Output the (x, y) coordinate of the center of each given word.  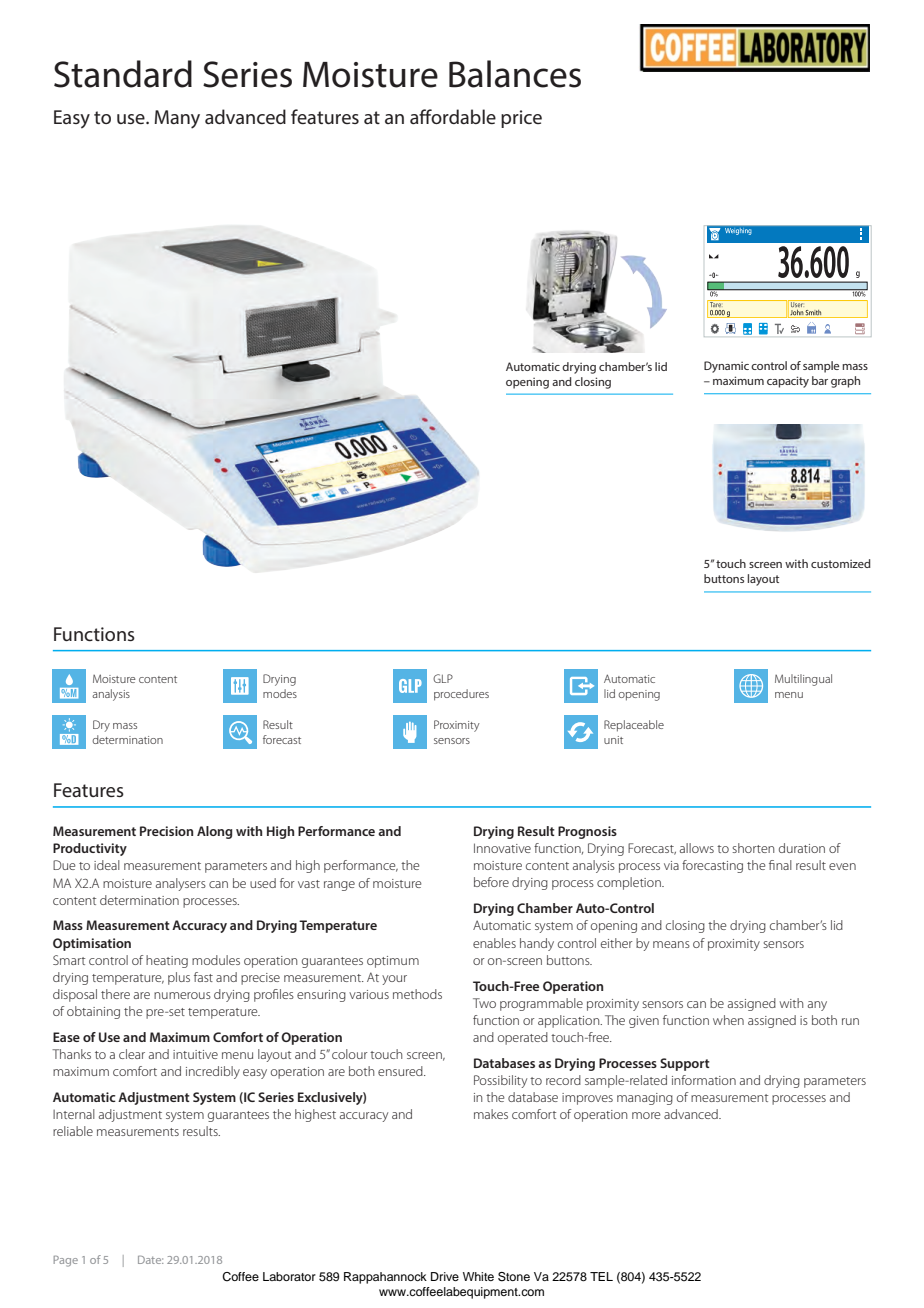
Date (150, 1260)
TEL (601, 1276)
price (521, 119)
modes (280, 693)
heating (167, 961)
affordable (453, 116)
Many (177, 119)
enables (494, 943)
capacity (788, 382)
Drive (445, 1276)
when (728, 1020)
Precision (166, 831)
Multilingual (803, 680)
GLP (443, 678)
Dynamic (726, 367)
